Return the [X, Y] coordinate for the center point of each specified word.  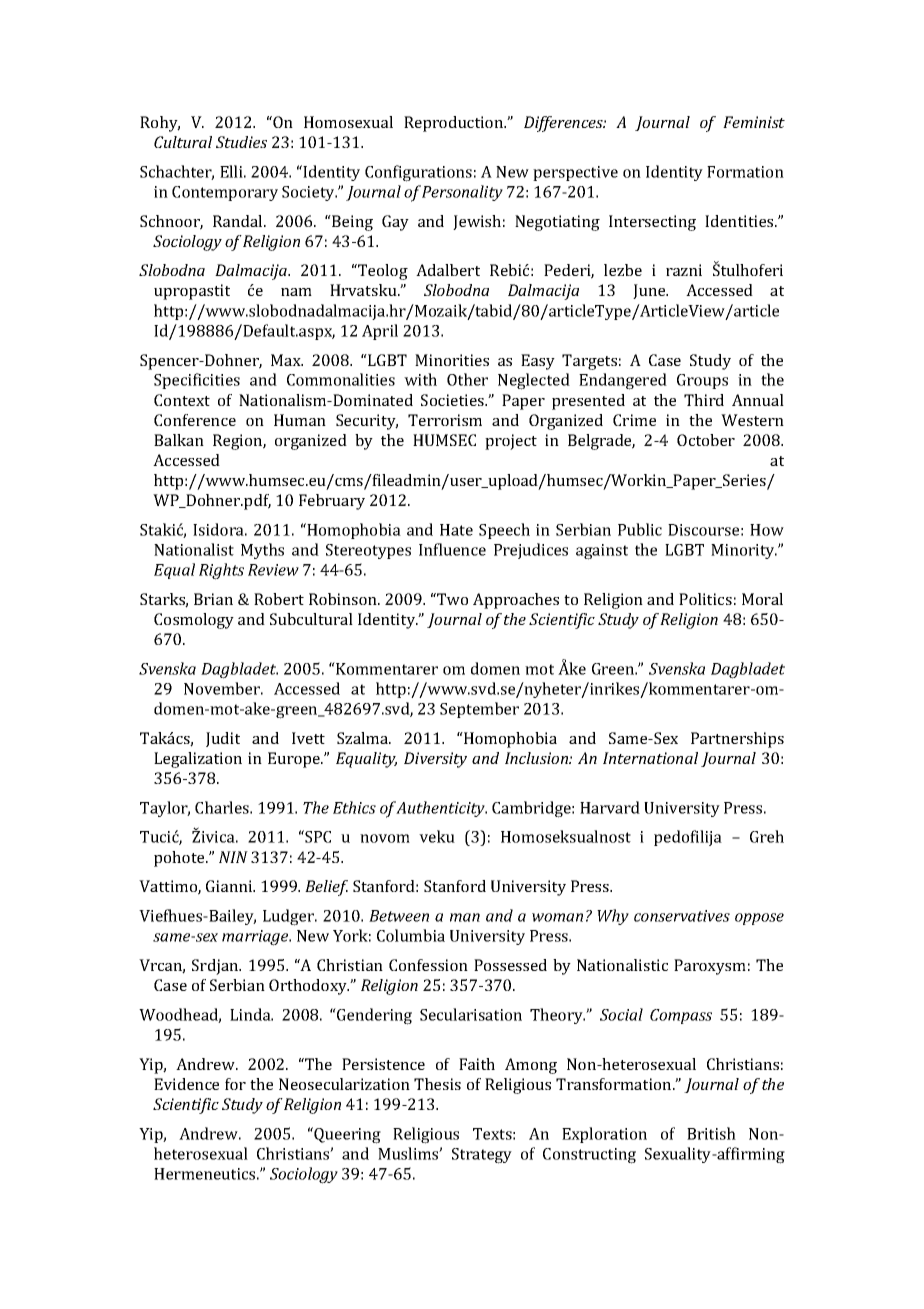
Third [704, 400]
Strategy [482, 1156]
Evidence [186, 1084]
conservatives [682, 916]
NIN [233, 857]
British [711, 1133]
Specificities [197, 381]
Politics [705, 599]
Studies [241, 142]
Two [451, 599]
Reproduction [455, 124]
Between [399, 916]
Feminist [754, 122]
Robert [279, 599]
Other [467, 379]
